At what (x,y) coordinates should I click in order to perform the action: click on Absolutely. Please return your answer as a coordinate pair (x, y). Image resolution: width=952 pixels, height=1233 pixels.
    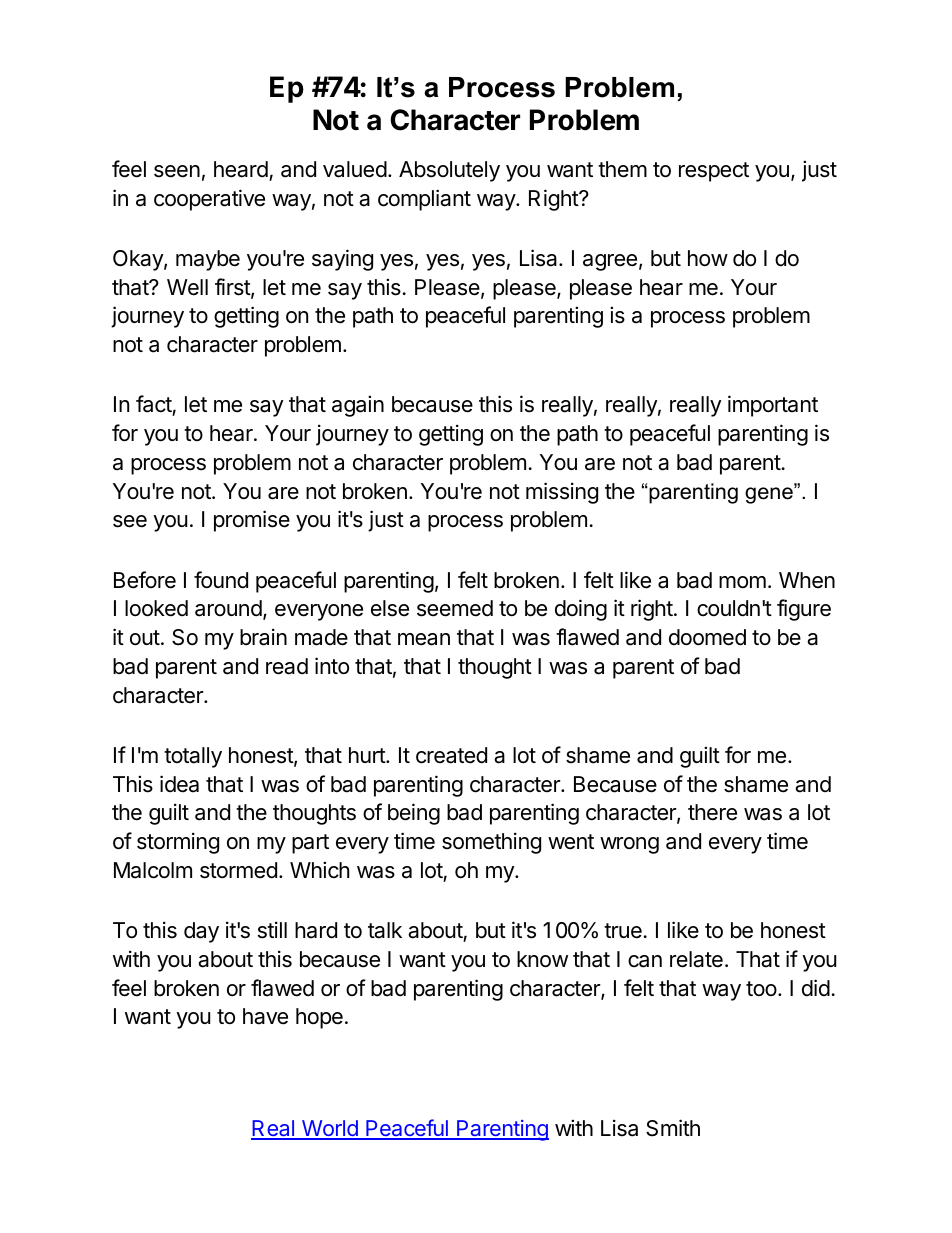
    Looking at the image, I should click on (449, 171).
